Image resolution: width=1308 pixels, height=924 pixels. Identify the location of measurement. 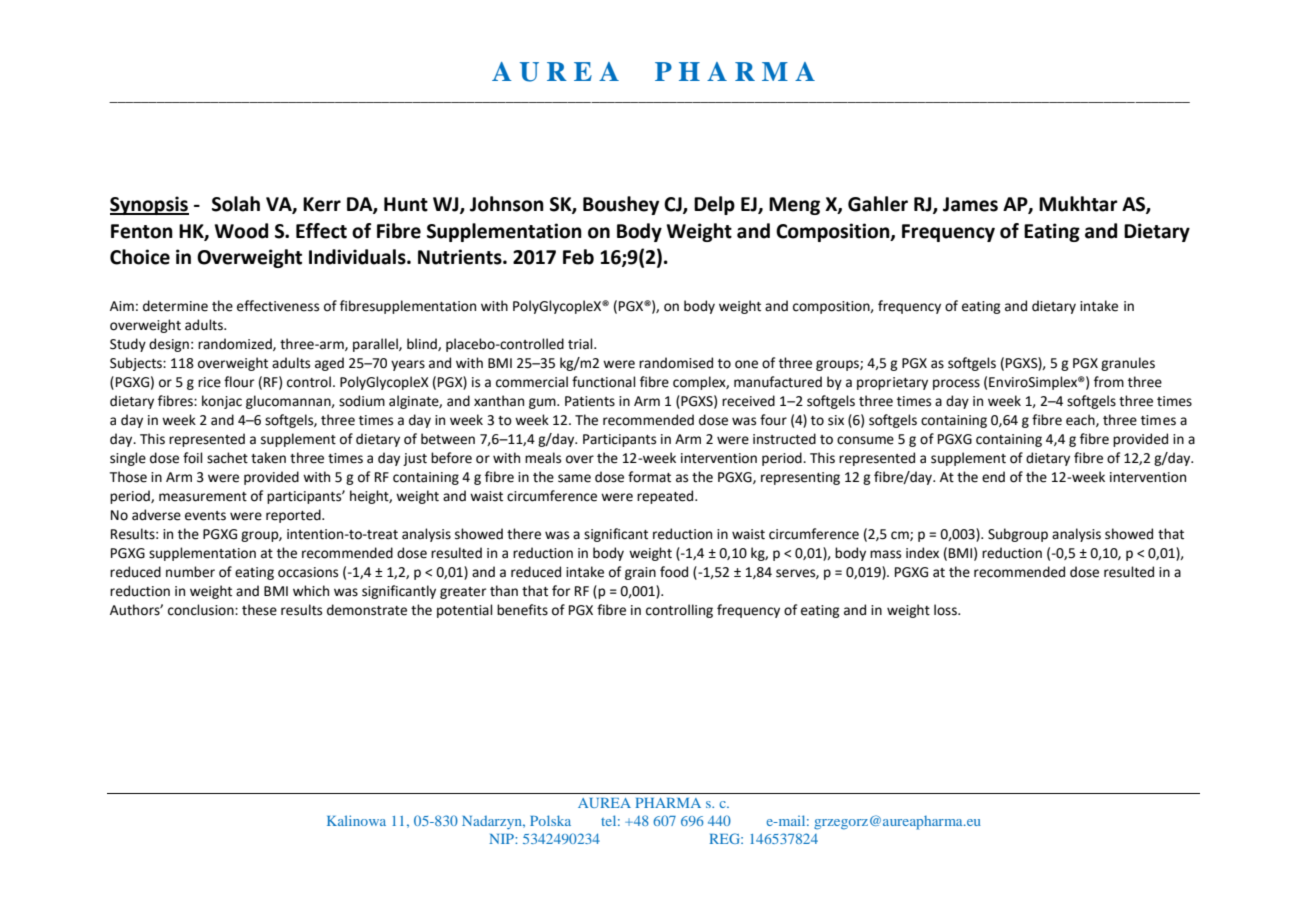
(203, 497).
